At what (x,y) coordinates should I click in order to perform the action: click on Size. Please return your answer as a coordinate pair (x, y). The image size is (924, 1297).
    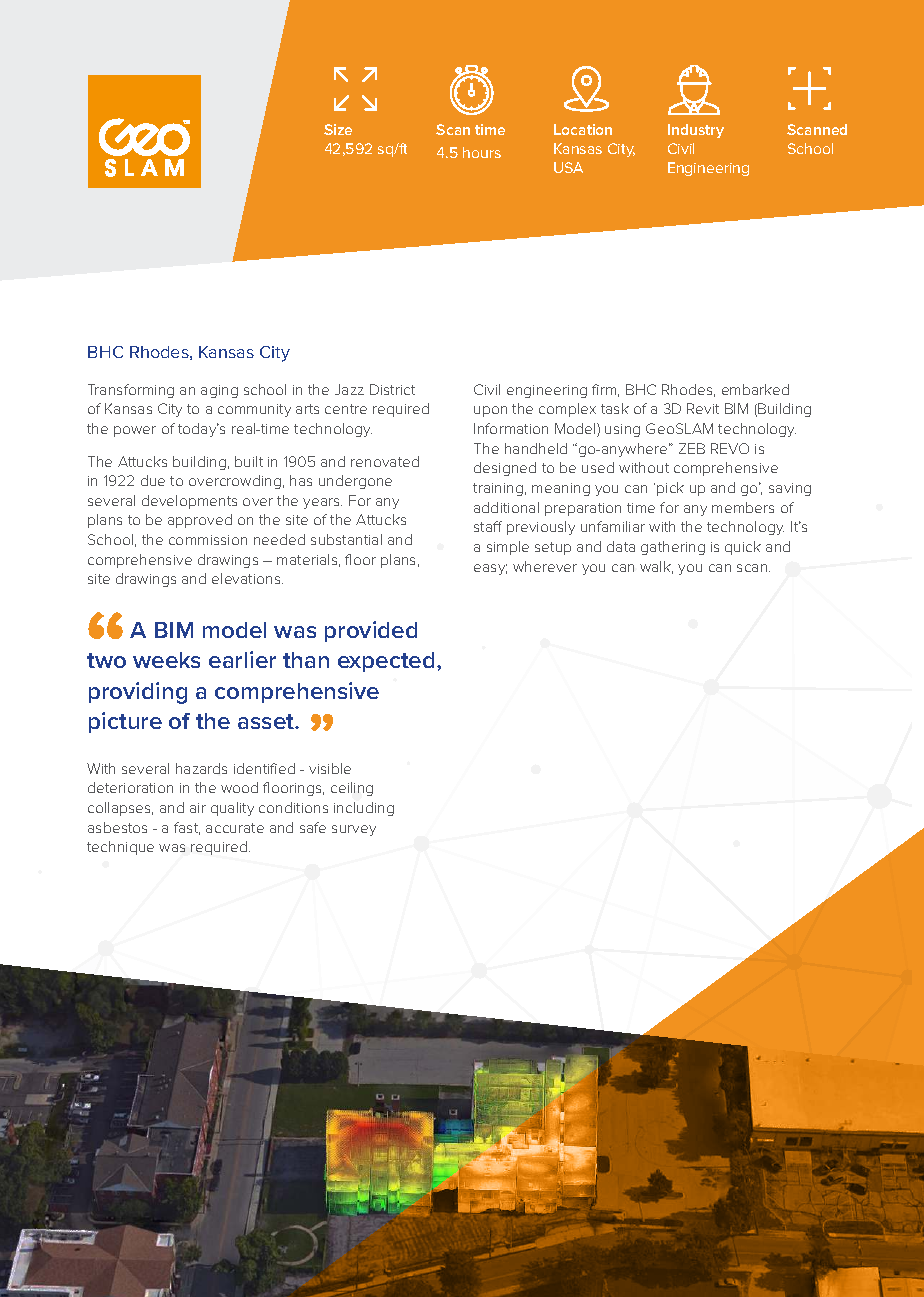
    Looking at the image, I should click on (338, 129).
